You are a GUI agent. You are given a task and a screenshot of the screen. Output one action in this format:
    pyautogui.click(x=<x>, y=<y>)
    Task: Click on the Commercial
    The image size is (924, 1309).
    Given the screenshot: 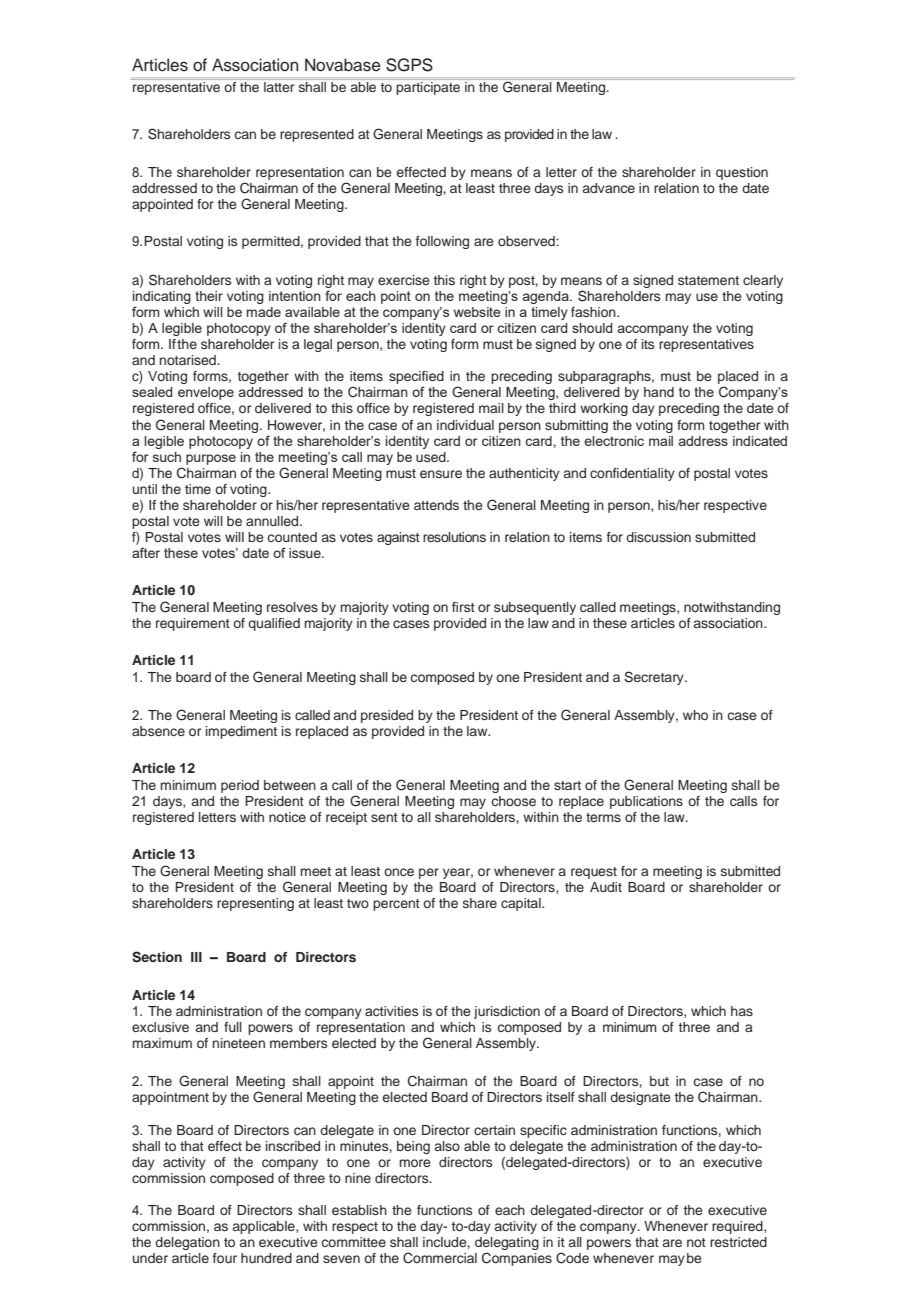 What is the action you would take?
    pyautogui.click(x=440, y=1258)
